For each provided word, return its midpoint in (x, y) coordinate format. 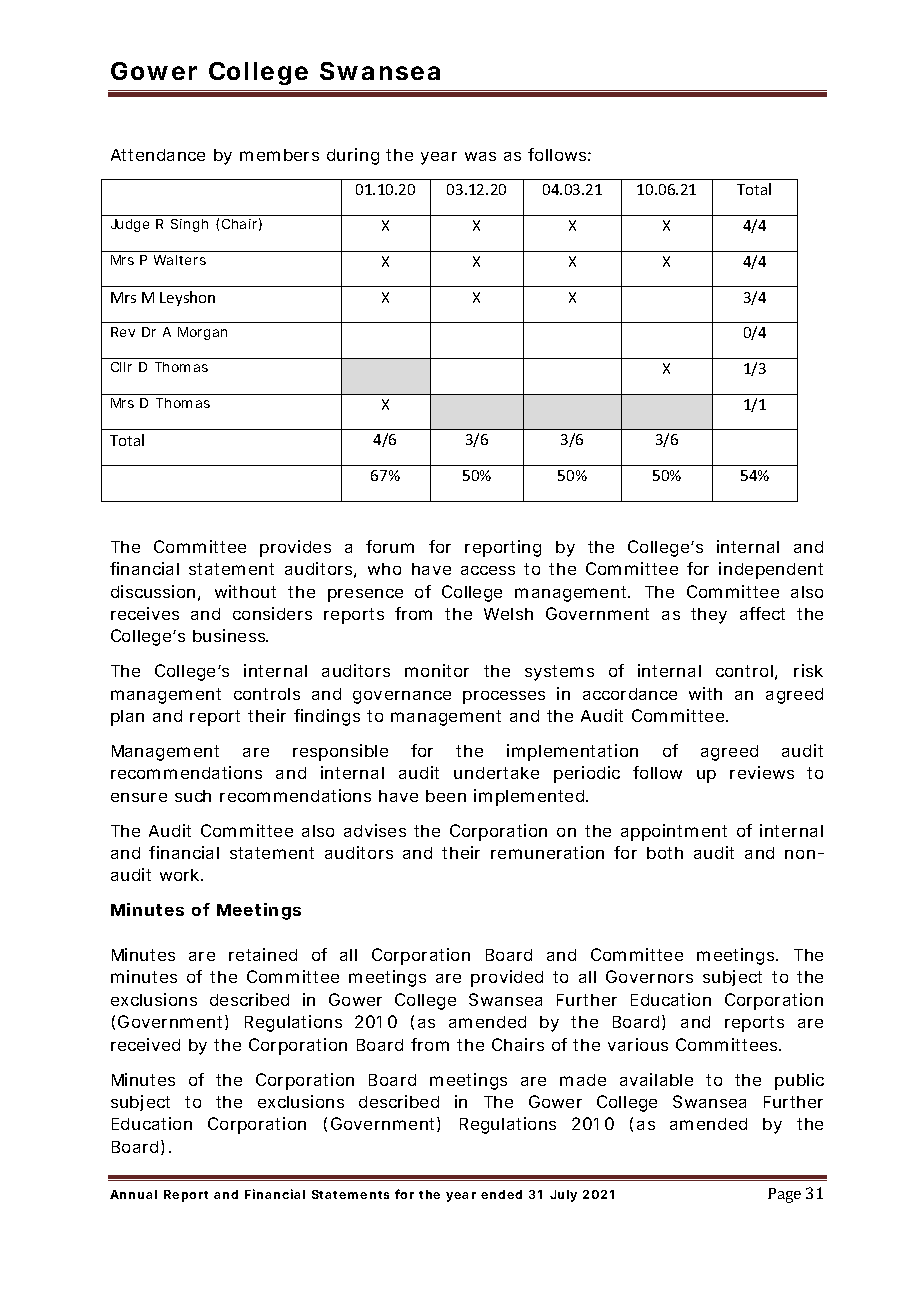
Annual (133, 1194)
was (480, 156)
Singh (189, 225)
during (353, 156)
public (799, 1081)
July (563, 1196)
